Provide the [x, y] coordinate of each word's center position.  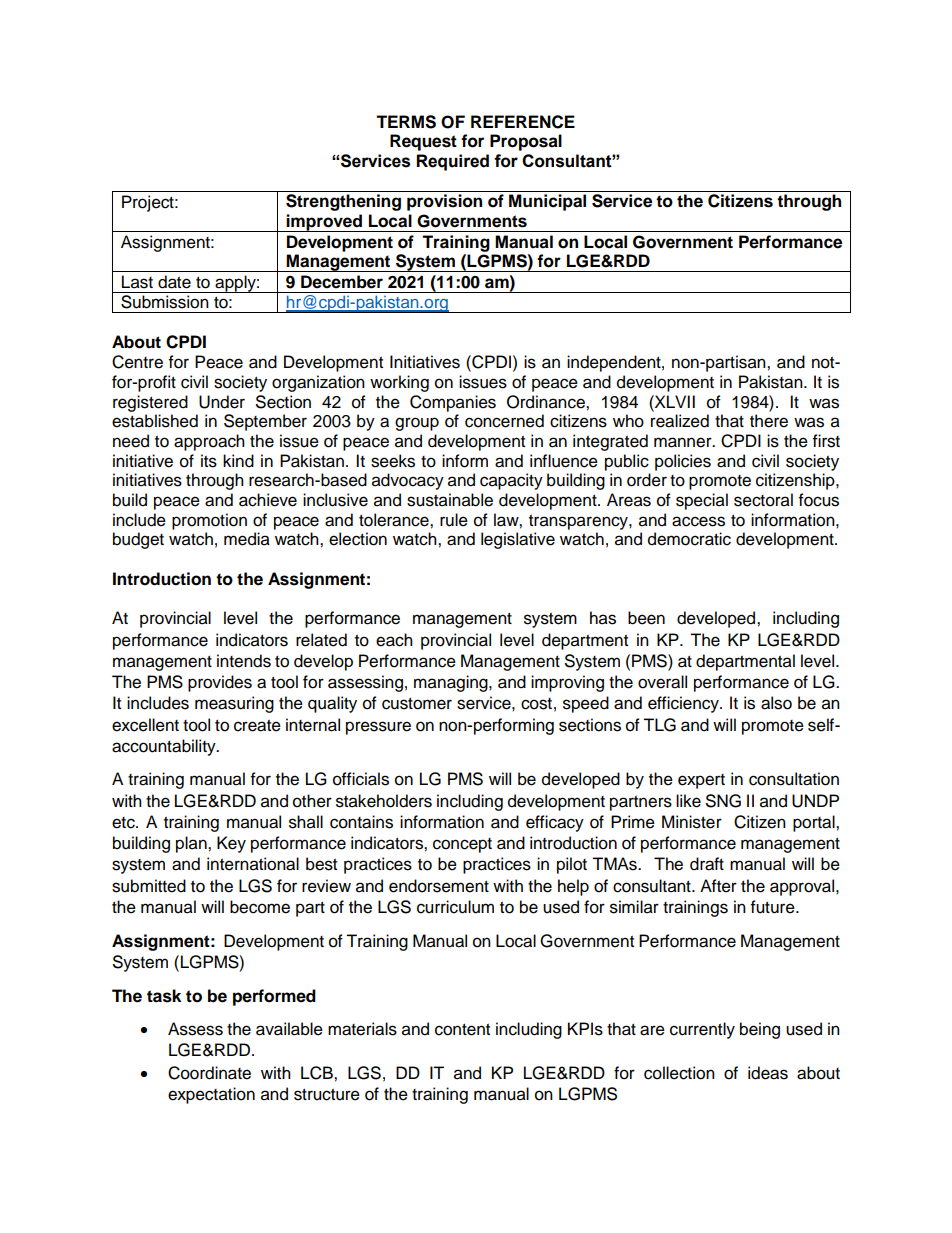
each [394, 640]
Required [452, 162]
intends [244, 661]
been [646, 618]
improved [324, 223]
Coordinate [209, 1073]
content [462, 1030]
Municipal [547, 202]
